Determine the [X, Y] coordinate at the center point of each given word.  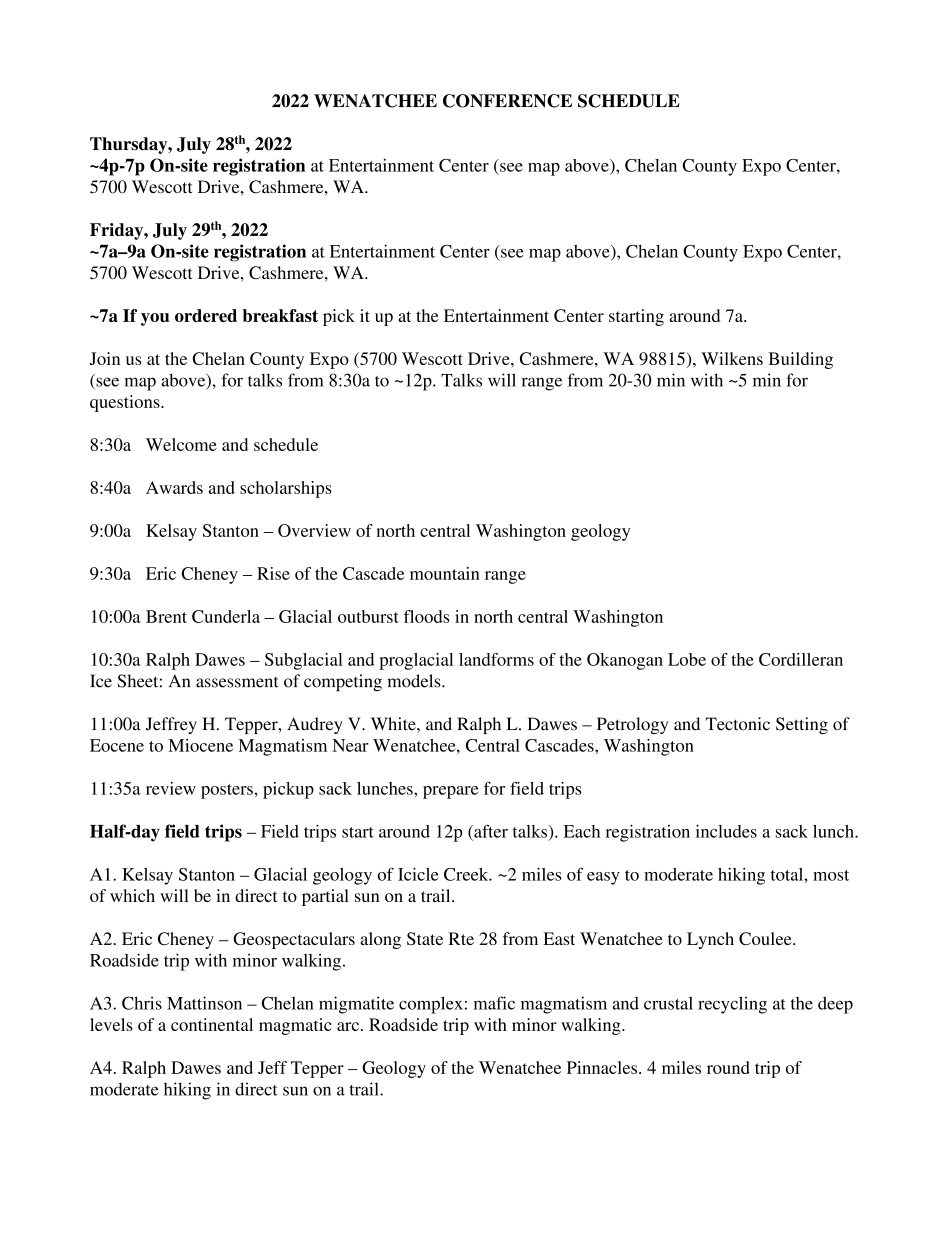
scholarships [286, 489]
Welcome [181, 444]
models [415, 681]
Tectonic [737, 724]
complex [431, 1005]
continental [212, 1024]
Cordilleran [801, 659]
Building [800, 360]
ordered [206, 315]
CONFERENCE [507, 101]
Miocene [200, 745]
